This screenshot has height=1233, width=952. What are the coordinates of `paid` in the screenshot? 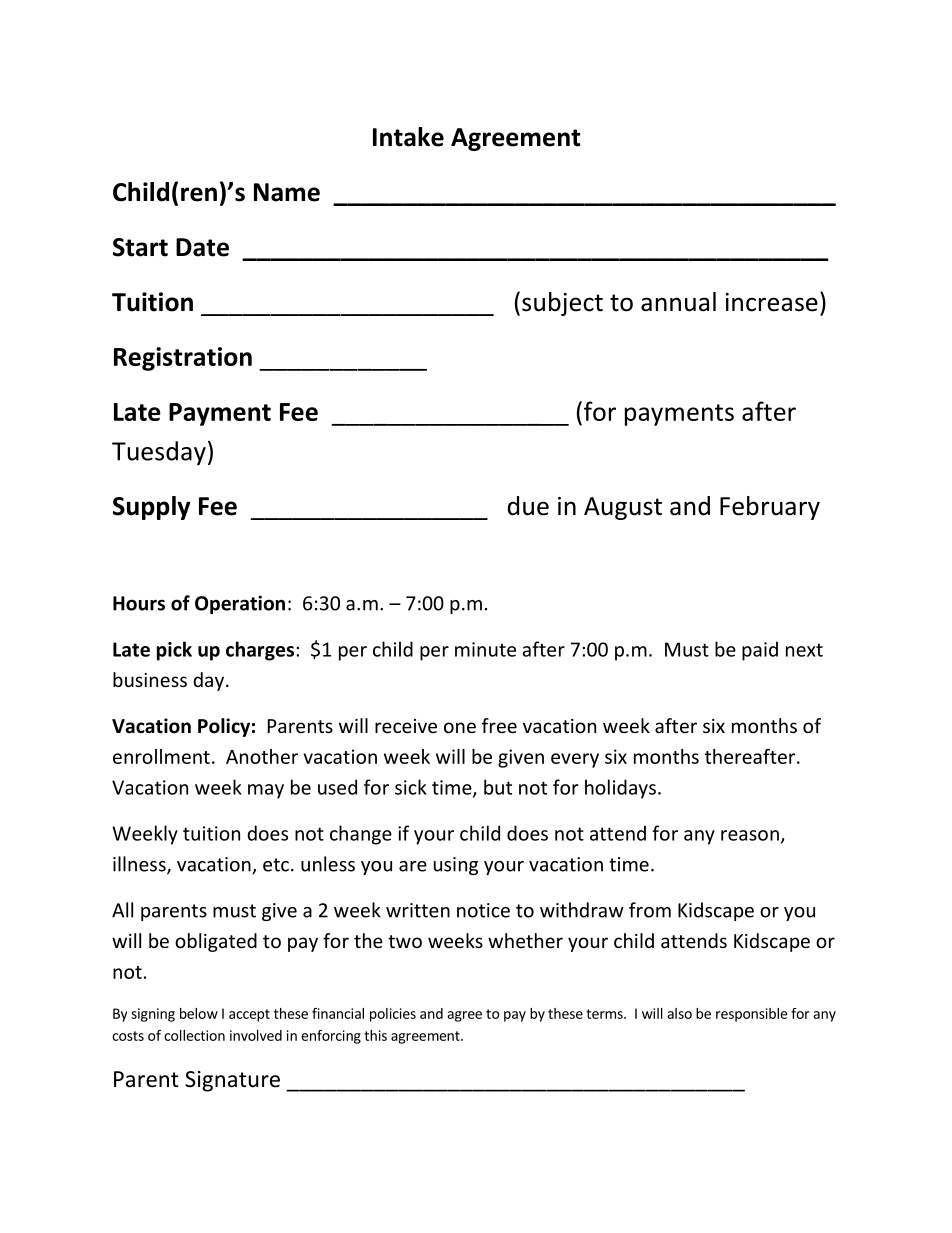 It's located at (760, 651).
